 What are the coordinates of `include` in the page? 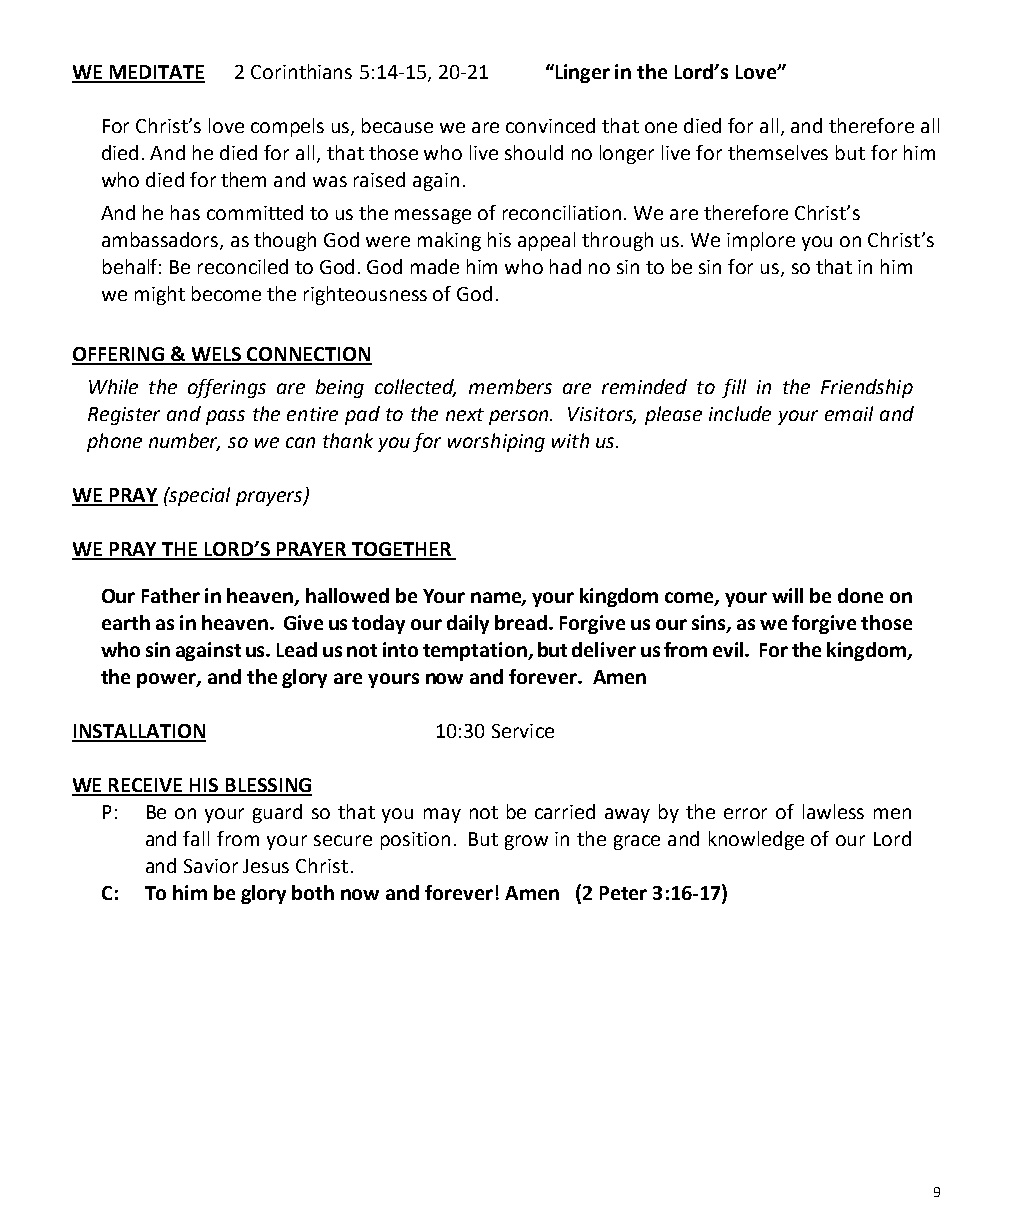 It's located at (740, 413).
